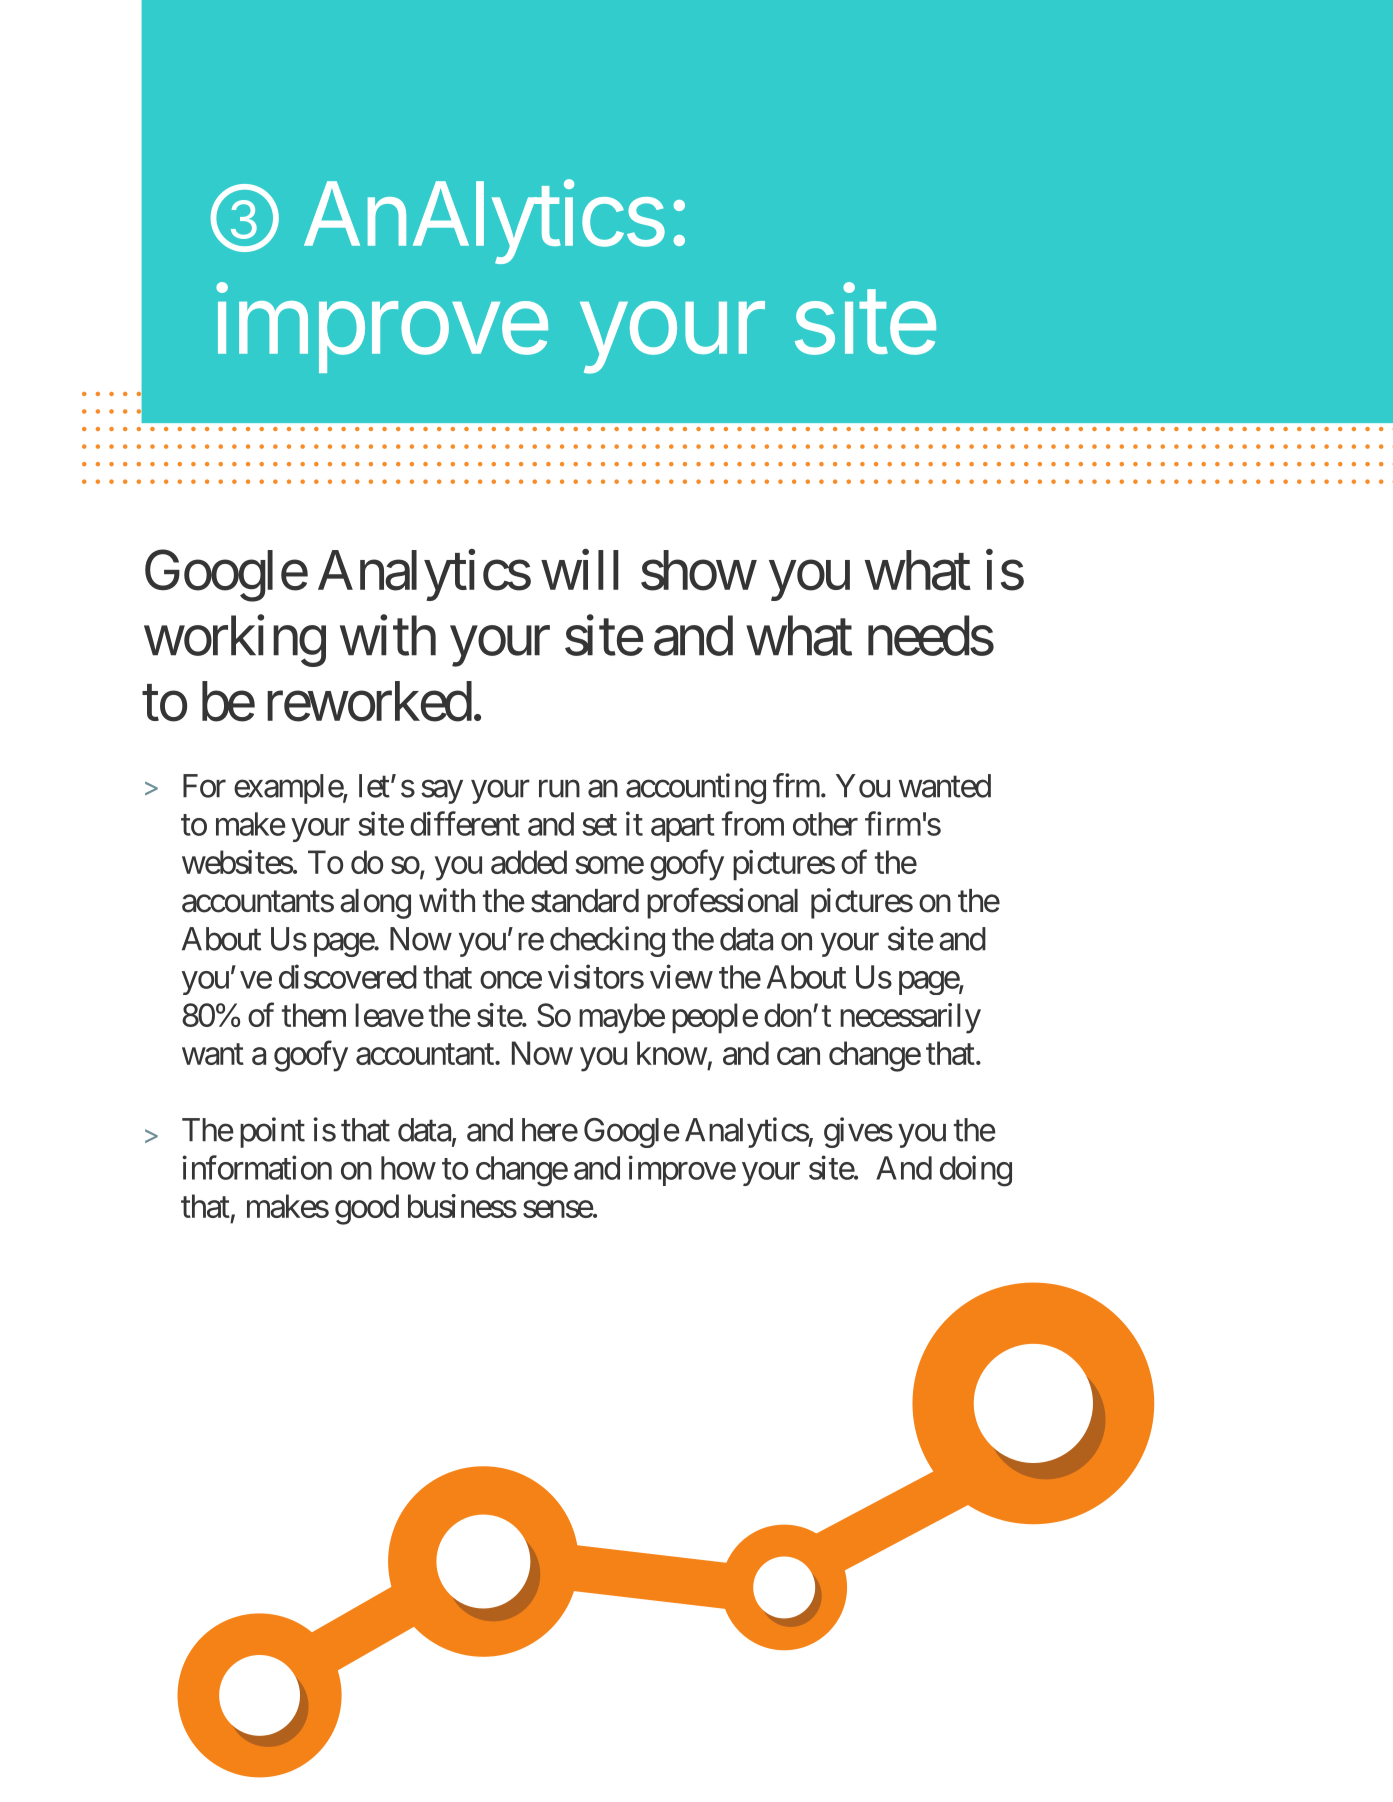 This document has width=1393, height=1802. Describe the element at coordinates (585, 901) in the document. I see `standard` at that location.
